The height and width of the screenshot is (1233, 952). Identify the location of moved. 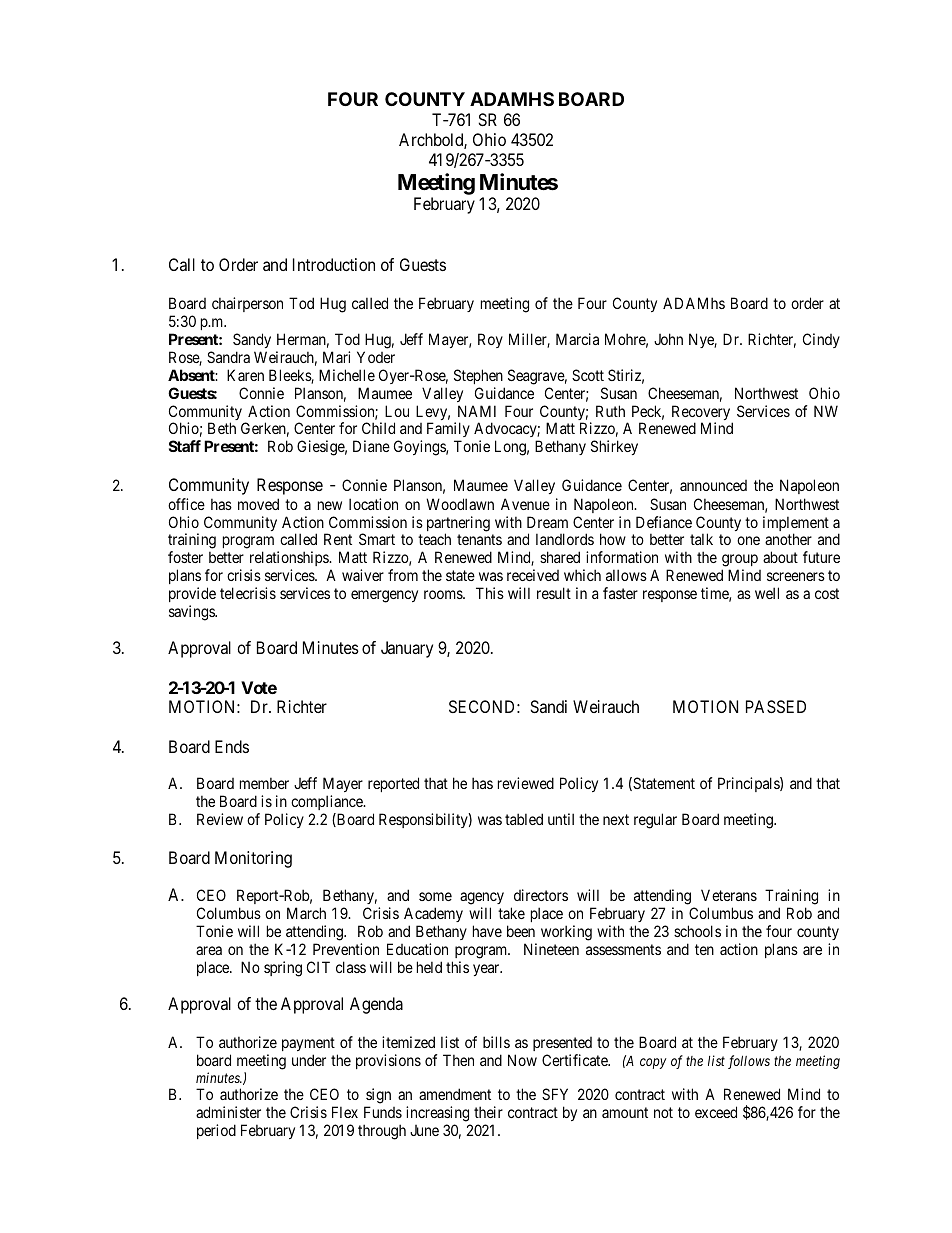
(258, 504).
